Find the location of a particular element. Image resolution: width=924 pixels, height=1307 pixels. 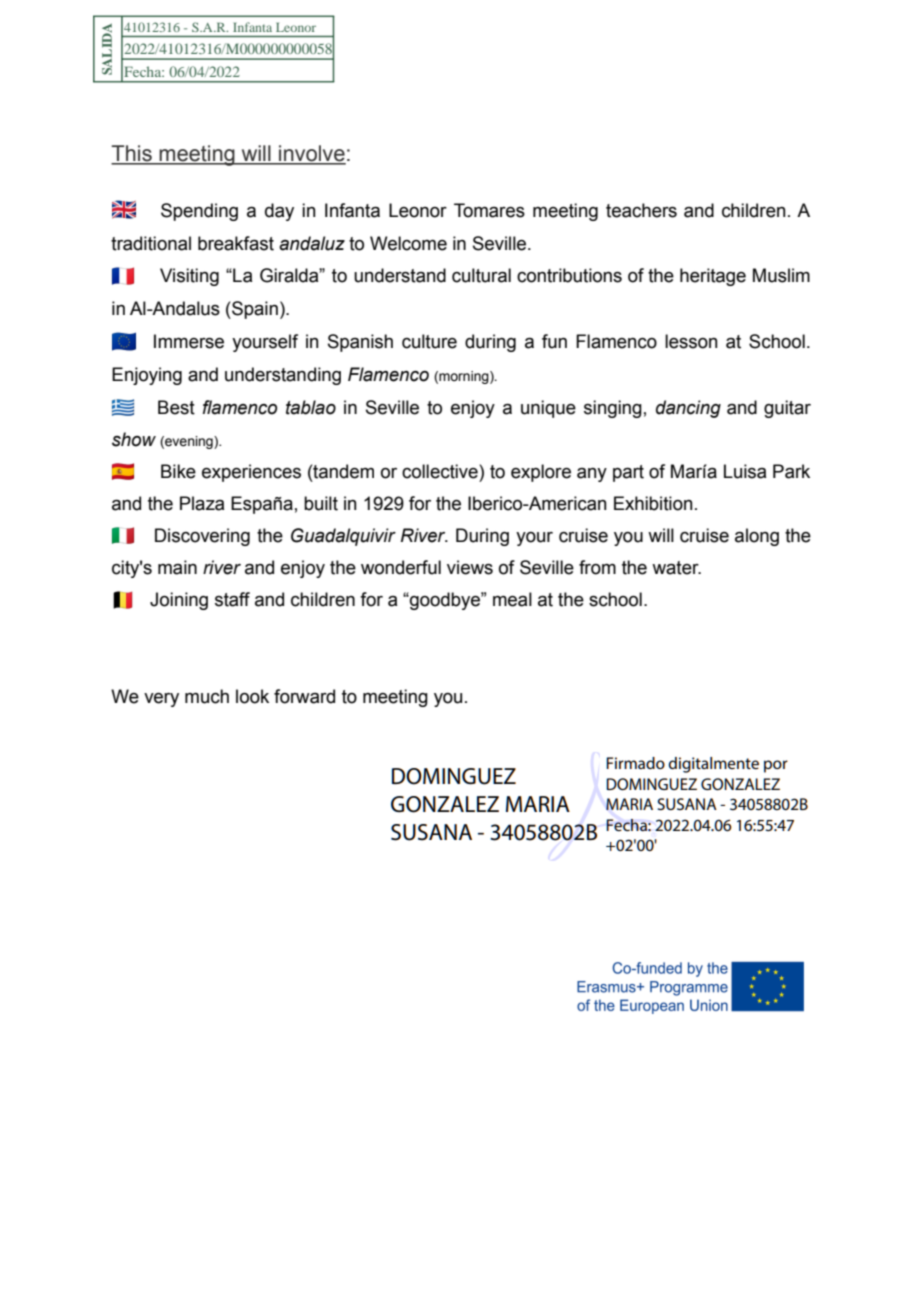

Spain is located at coordinates (254, 310).
